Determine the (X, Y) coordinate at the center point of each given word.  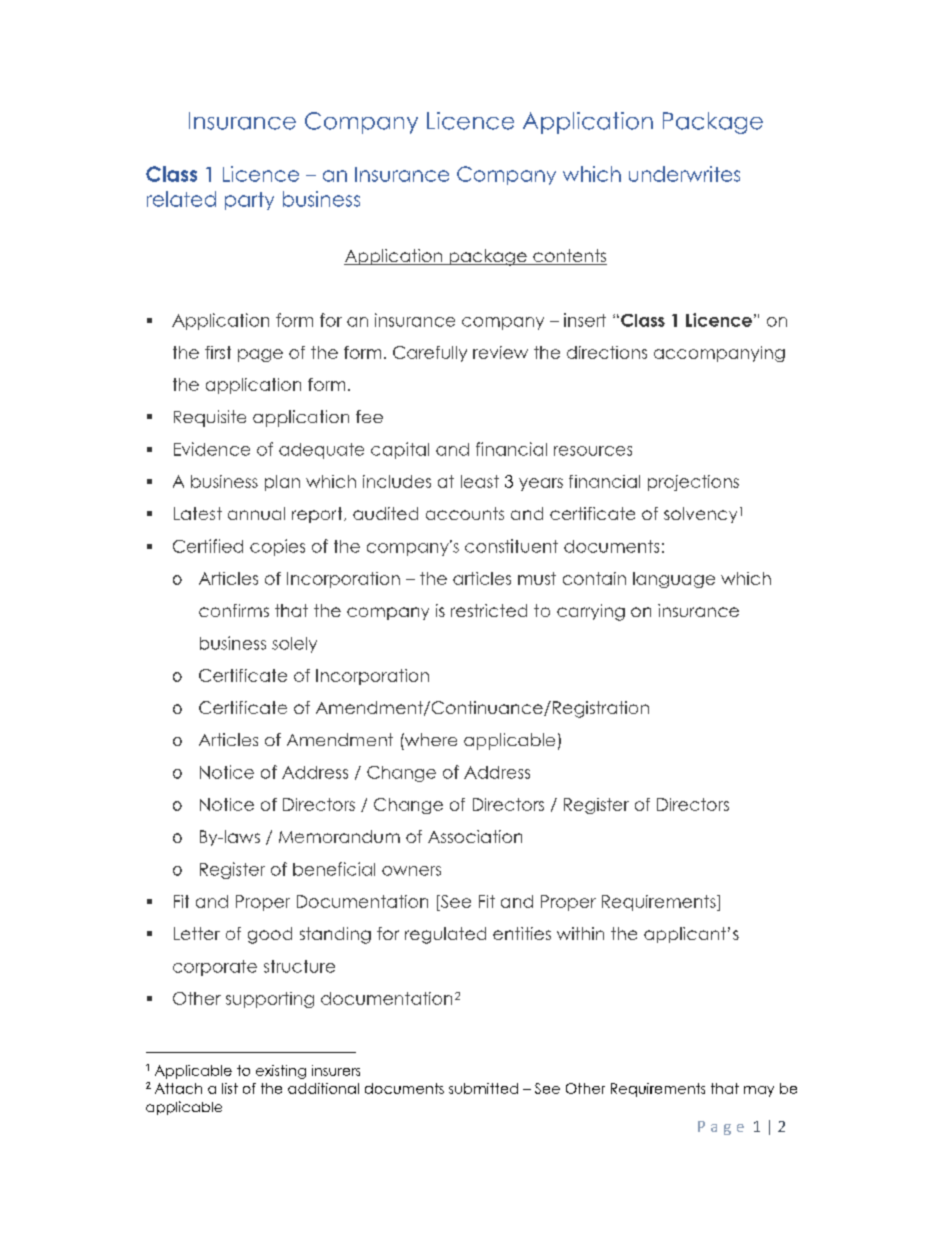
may (759, 1091)
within (580, 933)
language (674, 580)
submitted (483, 1088)
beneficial (334, 869)
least (480, 481)
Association (475, 836)
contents (569, 257)
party (249, 201)
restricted (489, 610)
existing (281, 1072)
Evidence (212, 449)
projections (693, 483)
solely (294, 645)
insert (585, 320)
